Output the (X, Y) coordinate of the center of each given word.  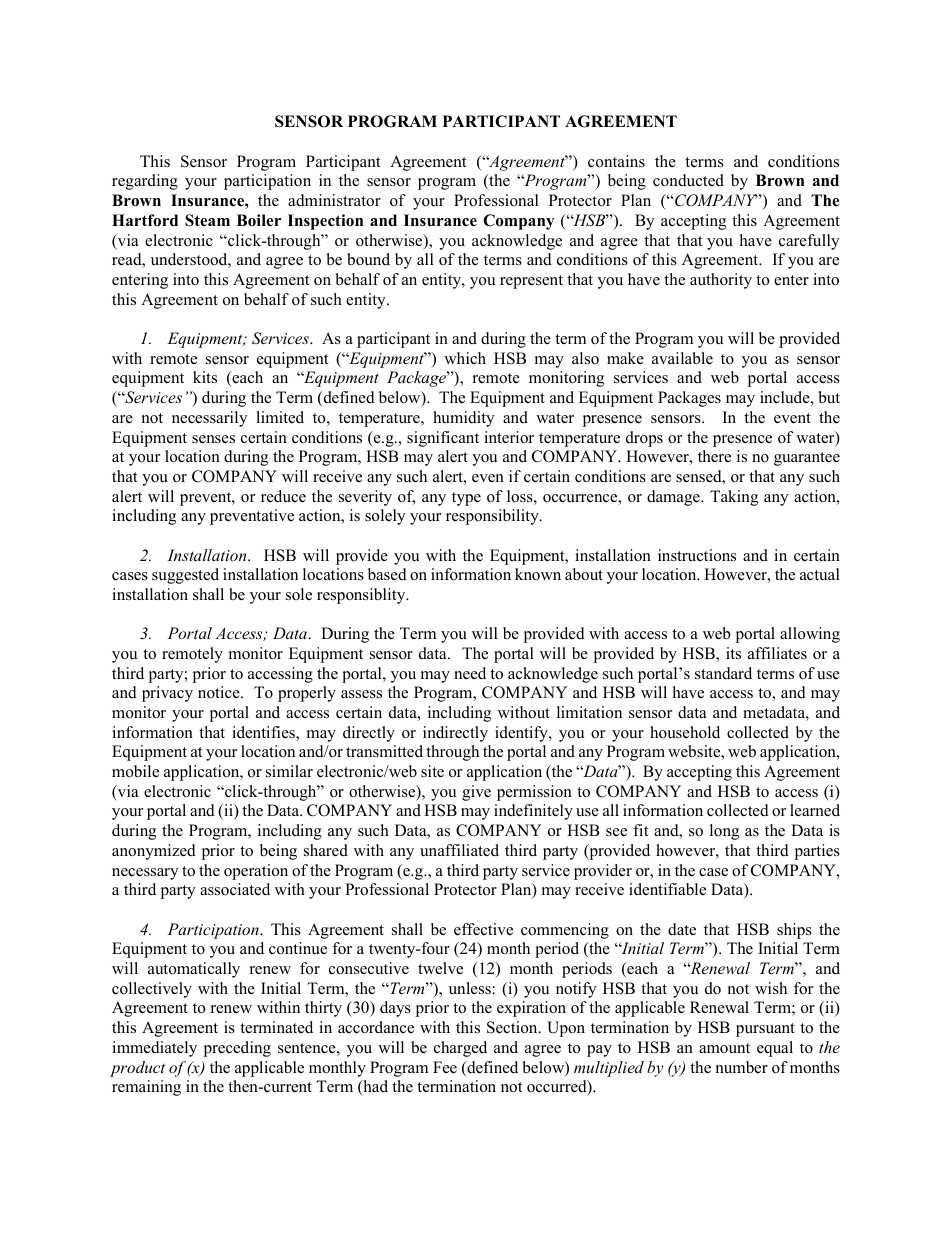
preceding (237, 1049)
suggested (185, 576)
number (742, 1067)
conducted (688, 180)
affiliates (777, 653)
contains (616, 161)
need (470, 673)
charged (460, 1049)
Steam (207, 220)
